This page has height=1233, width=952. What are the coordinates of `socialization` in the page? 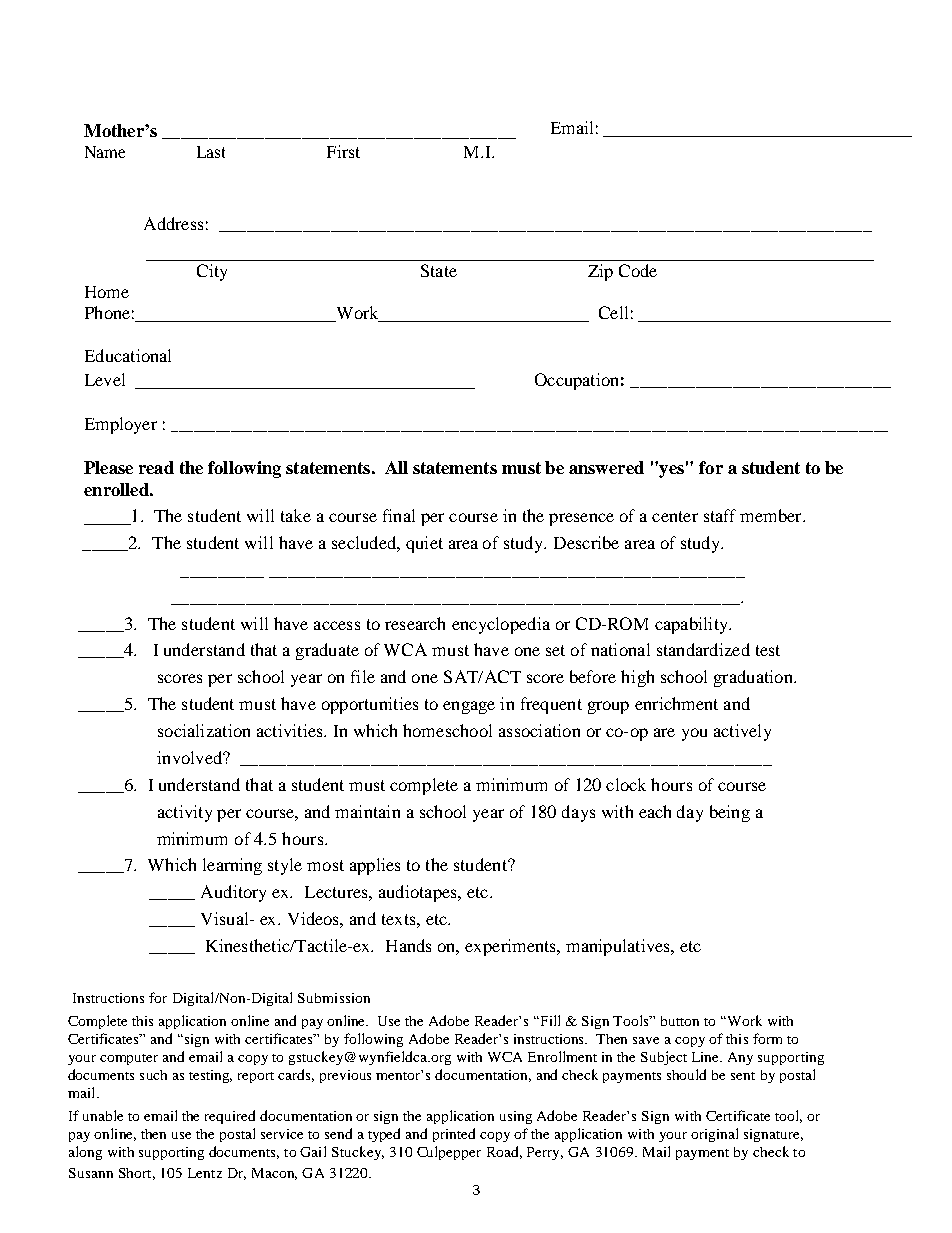 It's located at (204, 730).
